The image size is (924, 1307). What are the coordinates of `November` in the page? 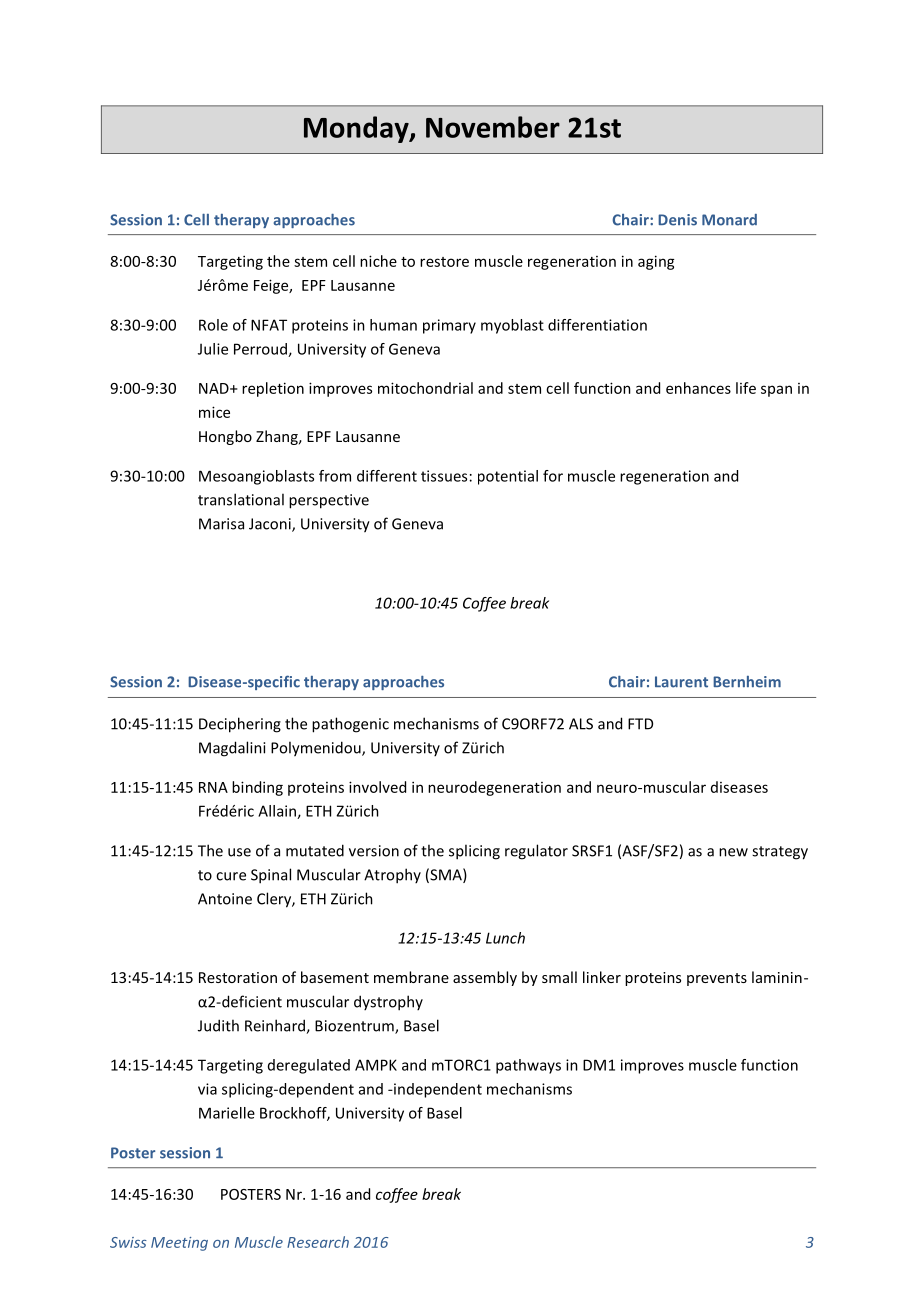 It's located at (493, 127).
